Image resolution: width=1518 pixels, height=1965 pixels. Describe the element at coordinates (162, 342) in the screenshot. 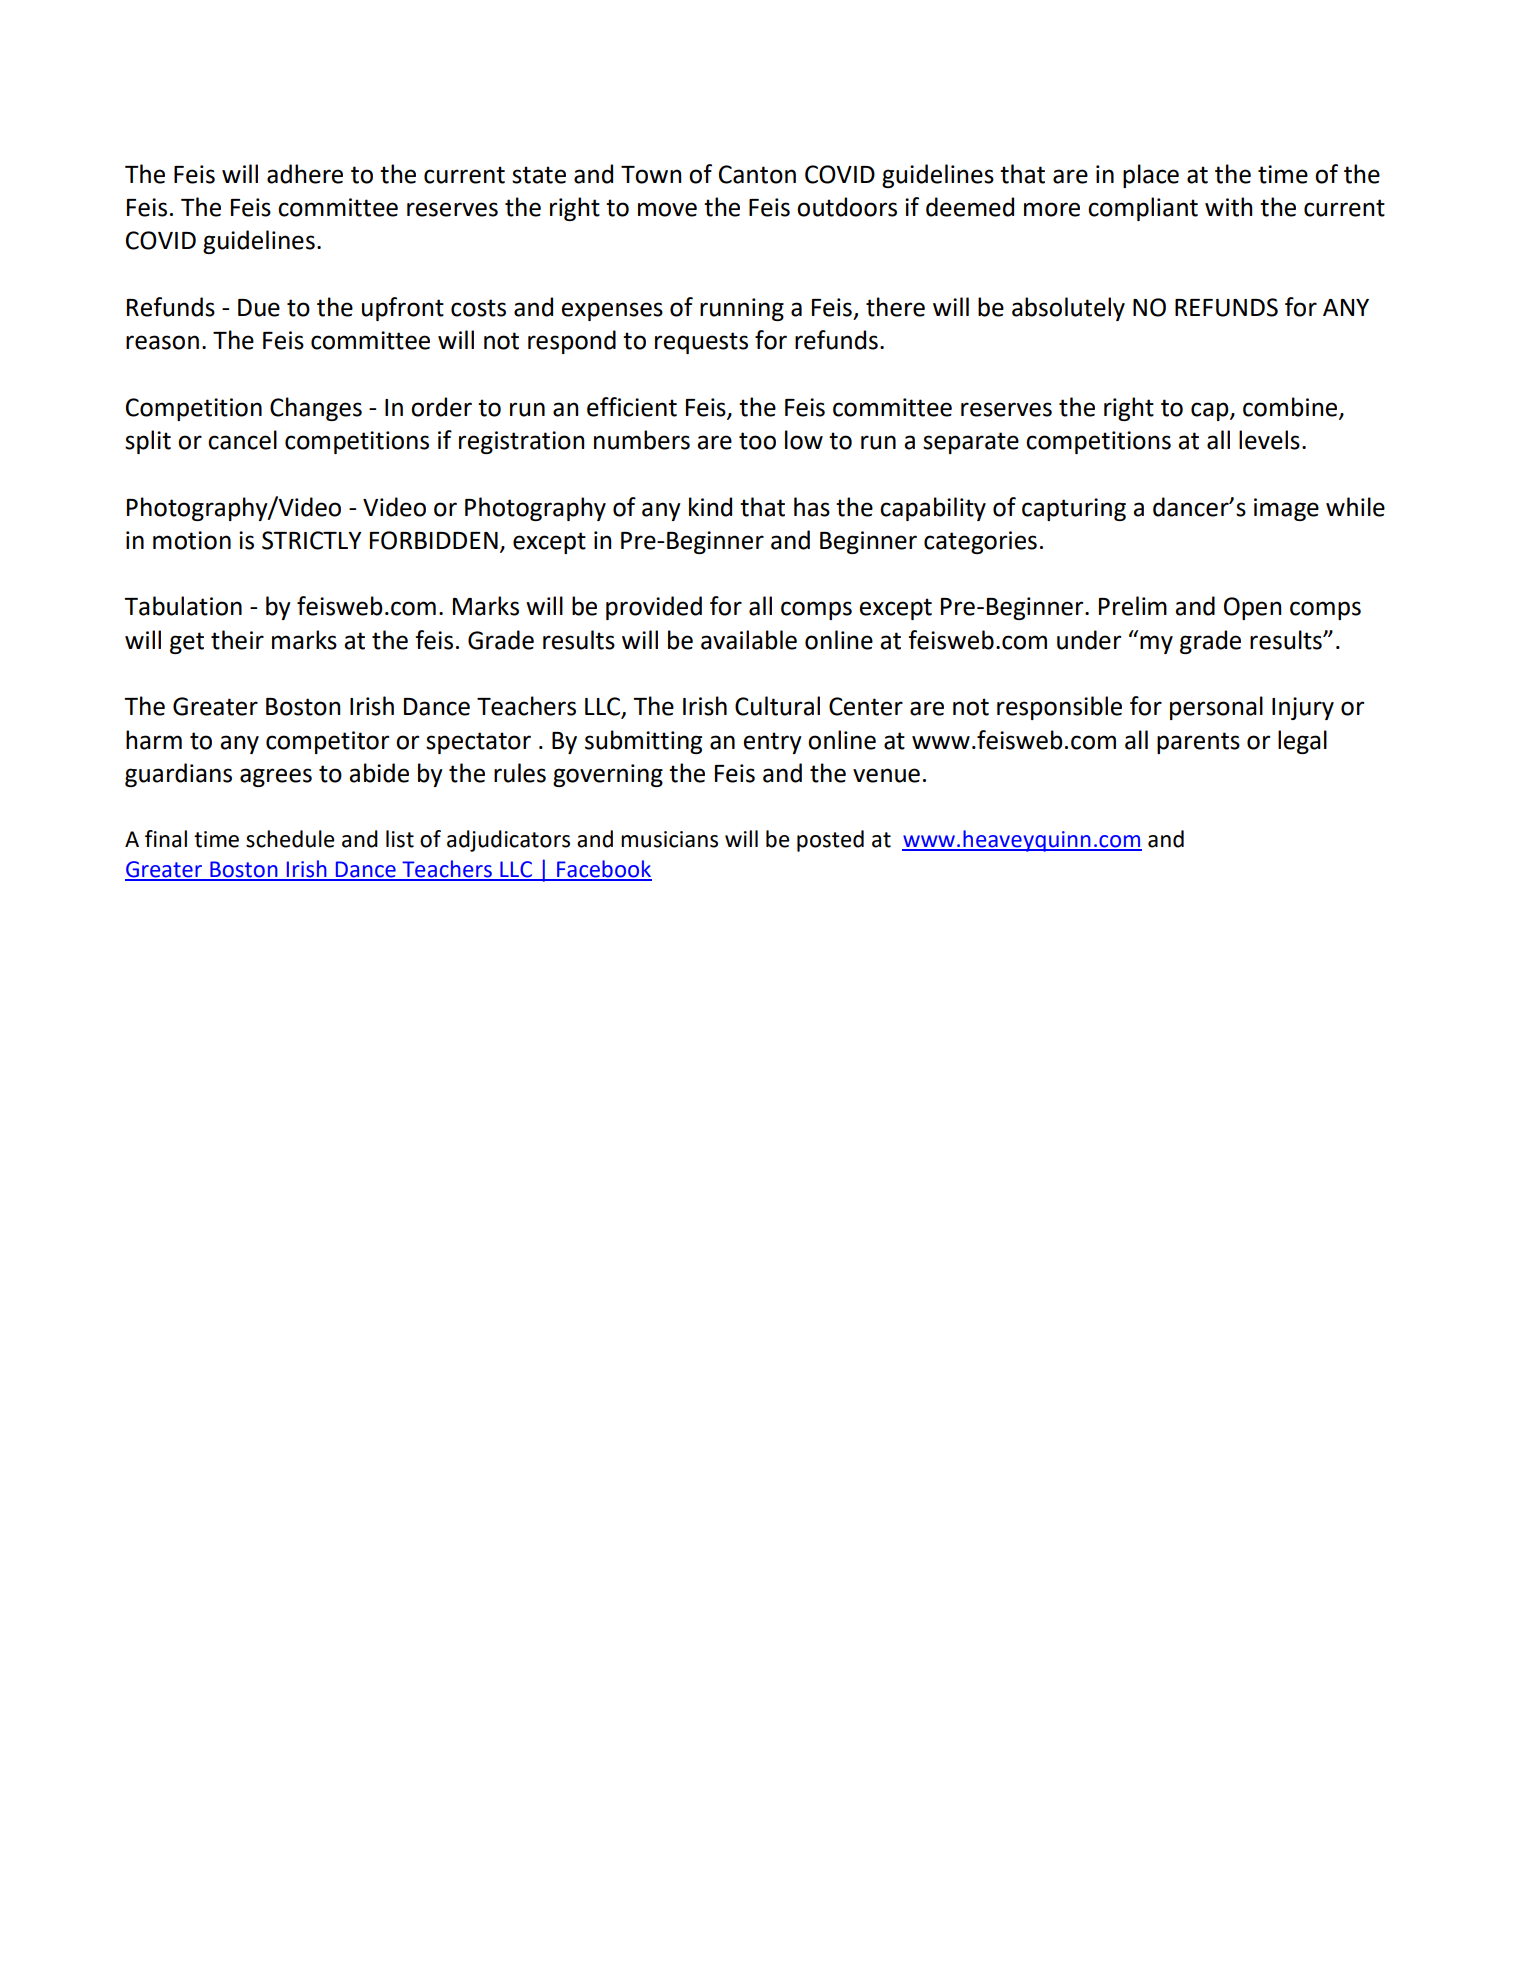

I see `reason` at that location.
